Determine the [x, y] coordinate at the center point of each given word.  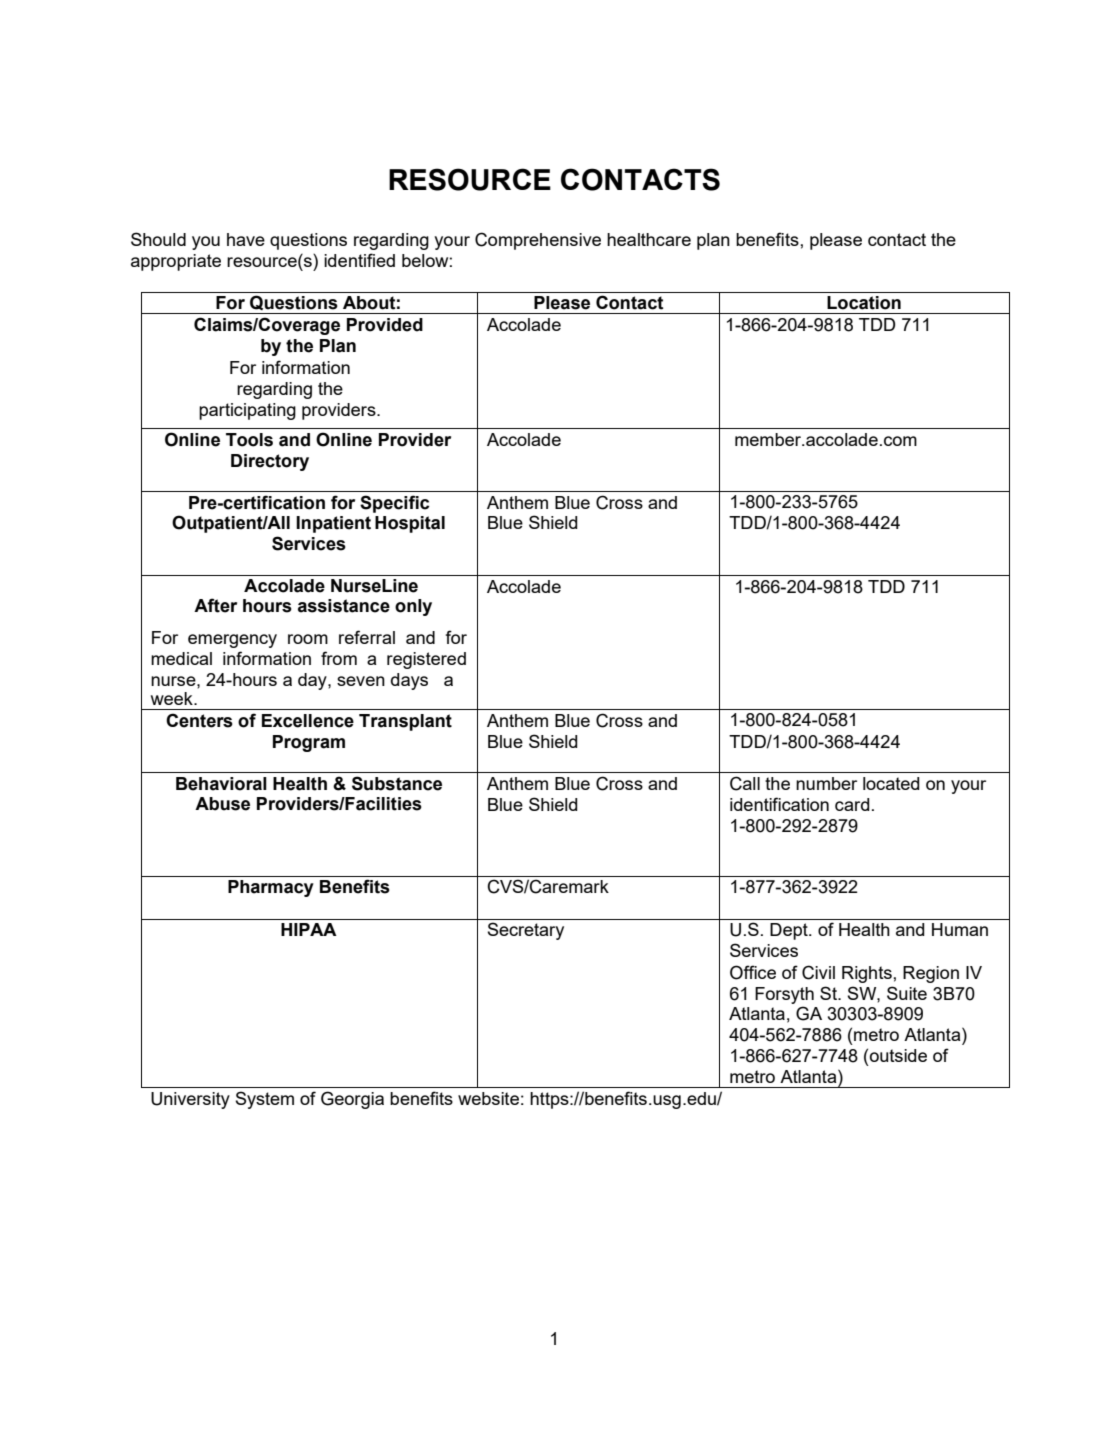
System [264, 1100]
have [246, 239]
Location [864, 303]
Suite [907, 993]
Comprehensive [538, 241]
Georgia [352, 1100]
